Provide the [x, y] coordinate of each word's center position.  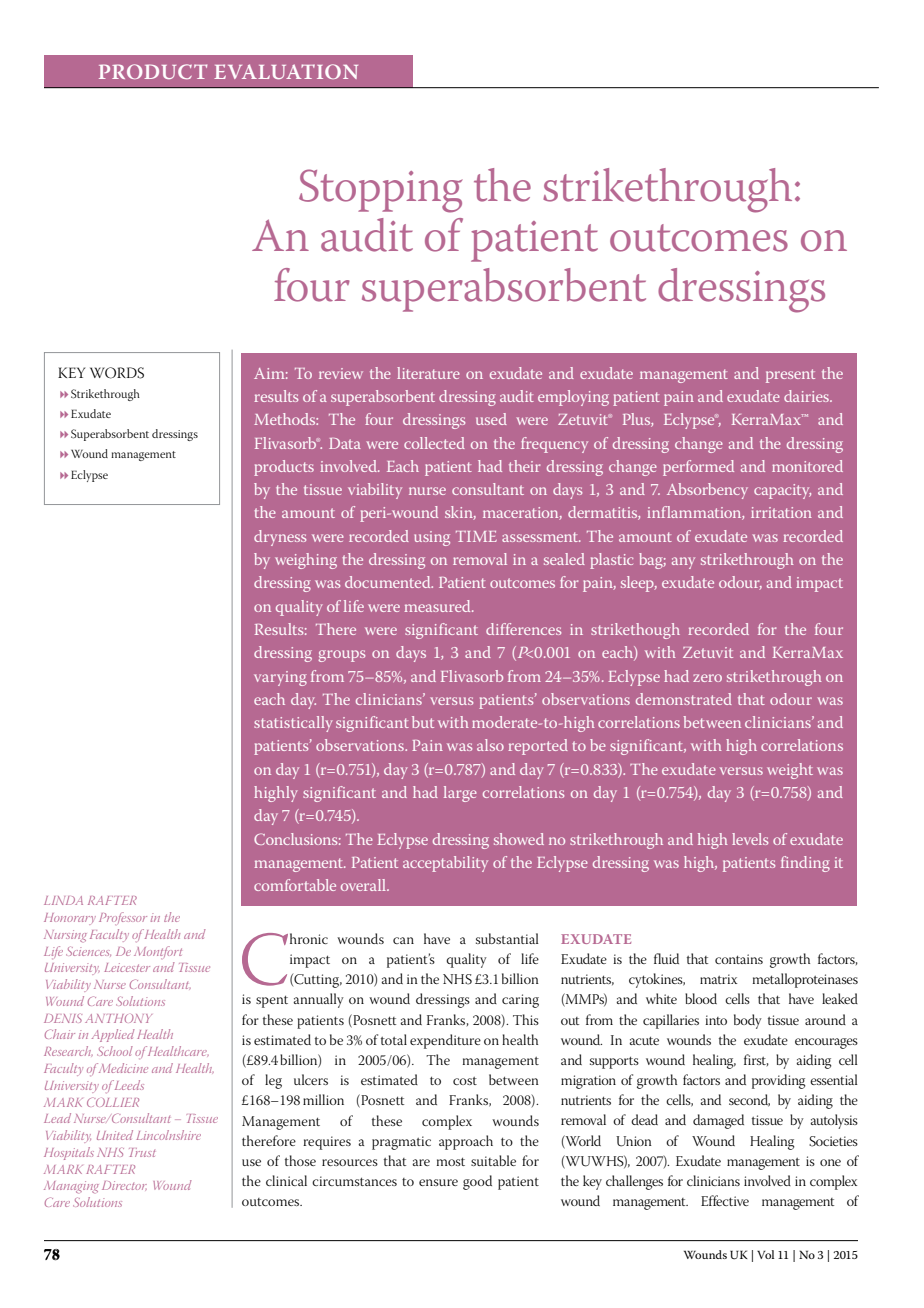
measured [439, 606]
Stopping [381, 191]
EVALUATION [286, 71]
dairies [807, 396]
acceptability [445, 864]
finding [805, 864]
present [790, 376]
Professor [123, 918]
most [451, 1161]
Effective [725, 1200]
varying [280, 678]
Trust [142, 1152]
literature [428, 373]
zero [707, 678]
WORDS [117, 373]
